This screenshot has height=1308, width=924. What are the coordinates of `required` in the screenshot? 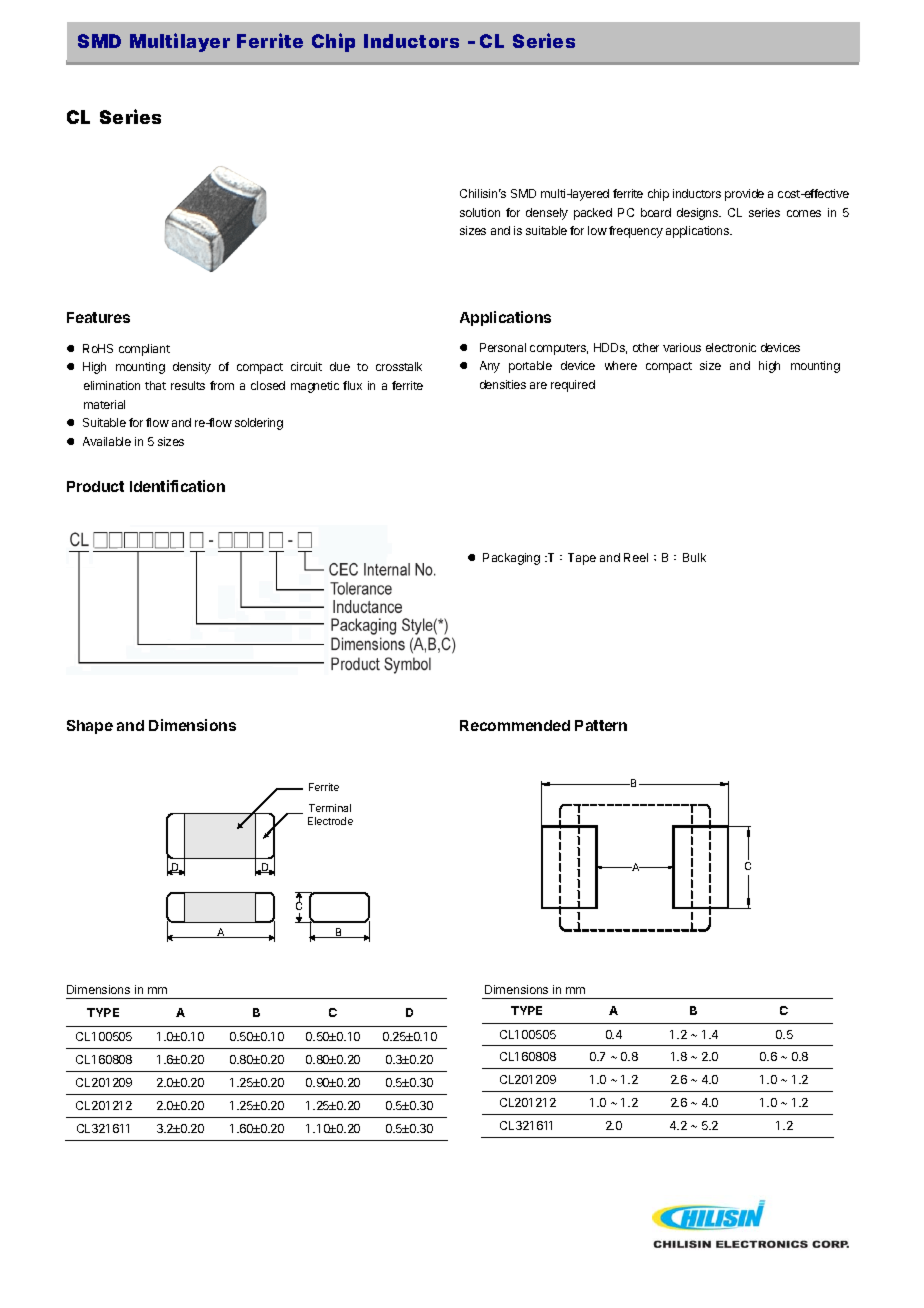 It's located at (573, 386).
